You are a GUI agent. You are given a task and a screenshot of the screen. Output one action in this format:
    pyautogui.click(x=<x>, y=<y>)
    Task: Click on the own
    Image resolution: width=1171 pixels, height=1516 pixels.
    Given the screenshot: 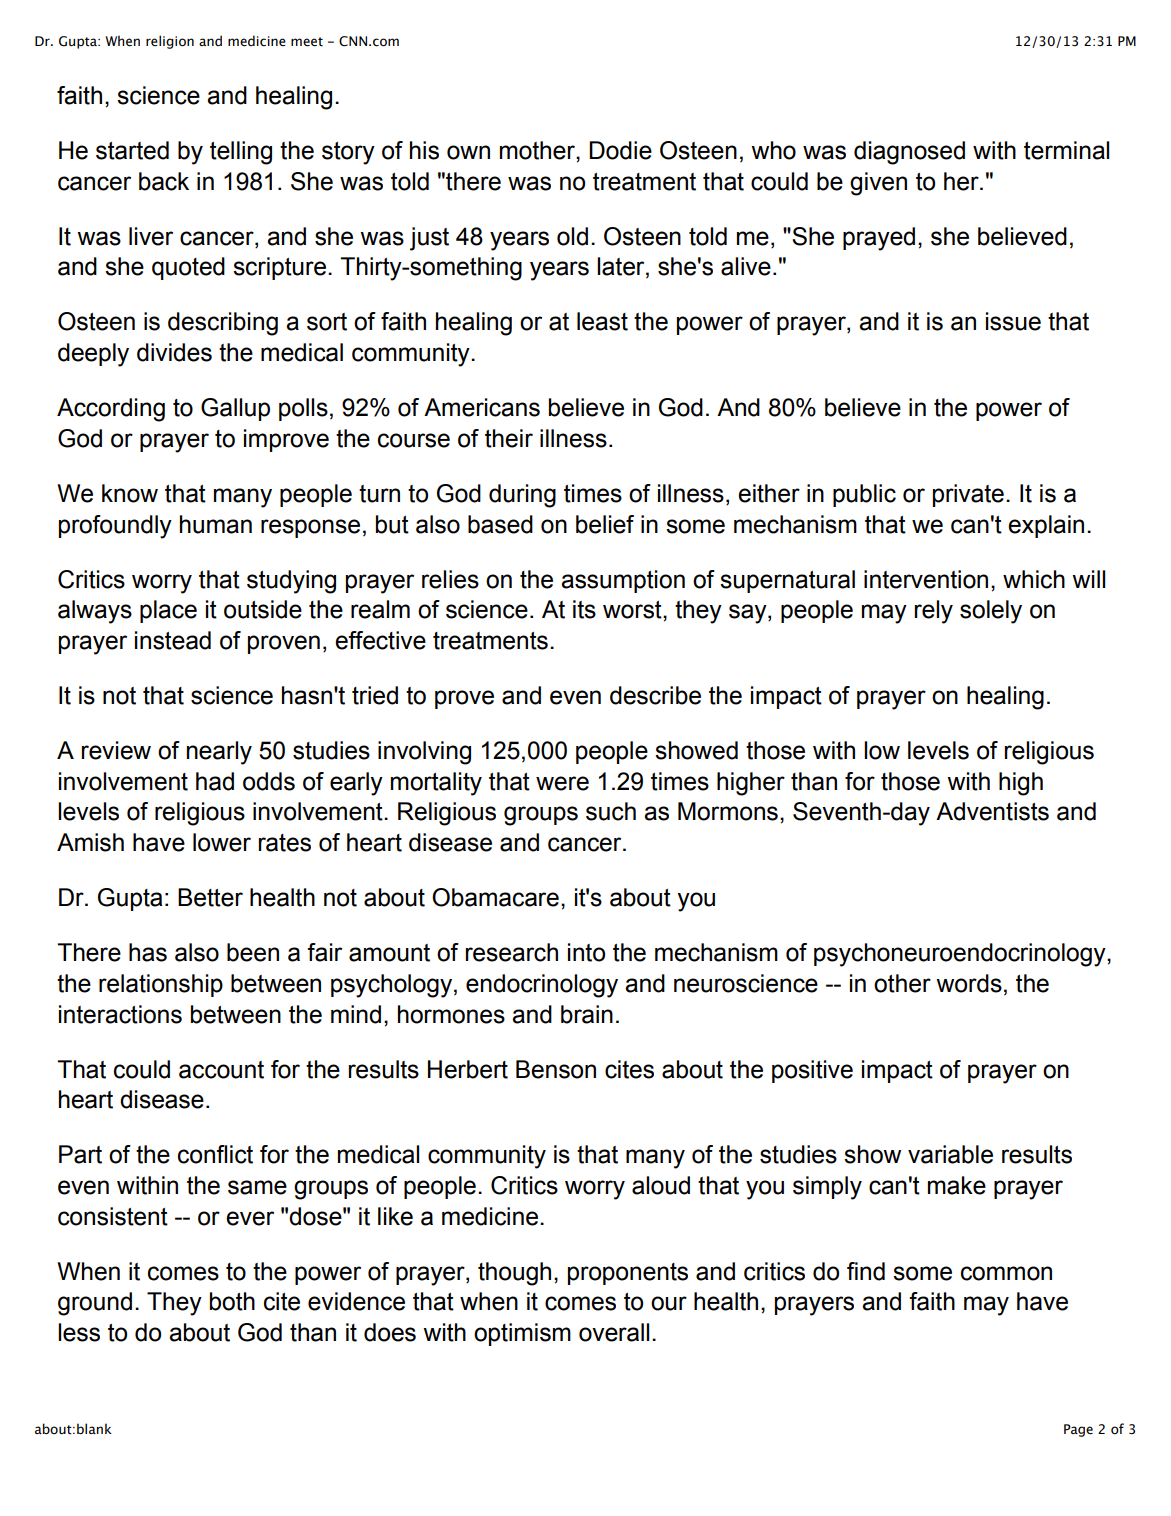 What is the action you would take?
    pyautogui.click(x=468, y=152)
